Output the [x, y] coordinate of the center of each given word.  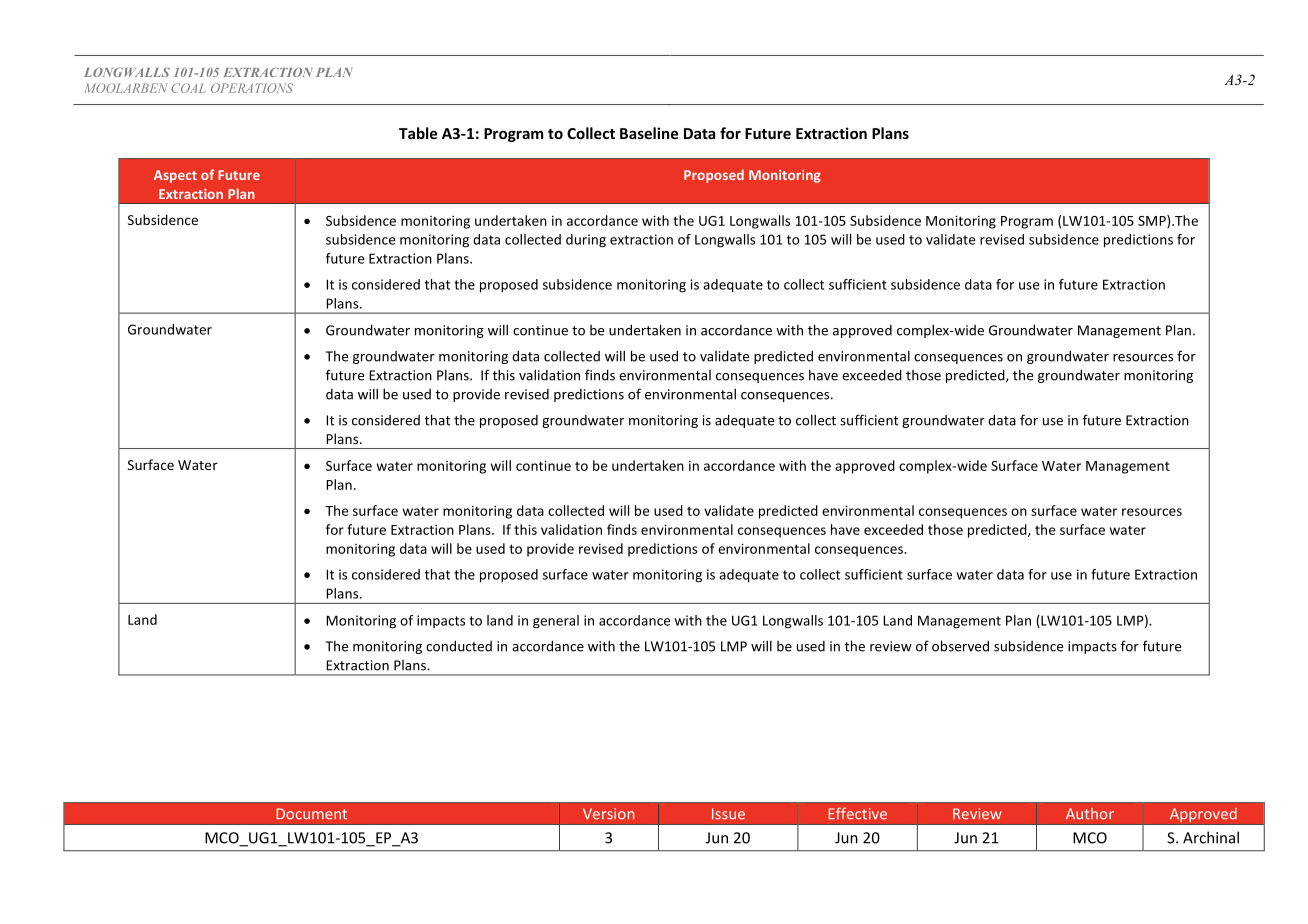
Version [608, 814]
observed [960, 646]
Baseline [649, 133]
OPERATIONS [252, 88]
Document [312, 814]
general [556, 622]
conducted [459, 646]
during [586, 241]
